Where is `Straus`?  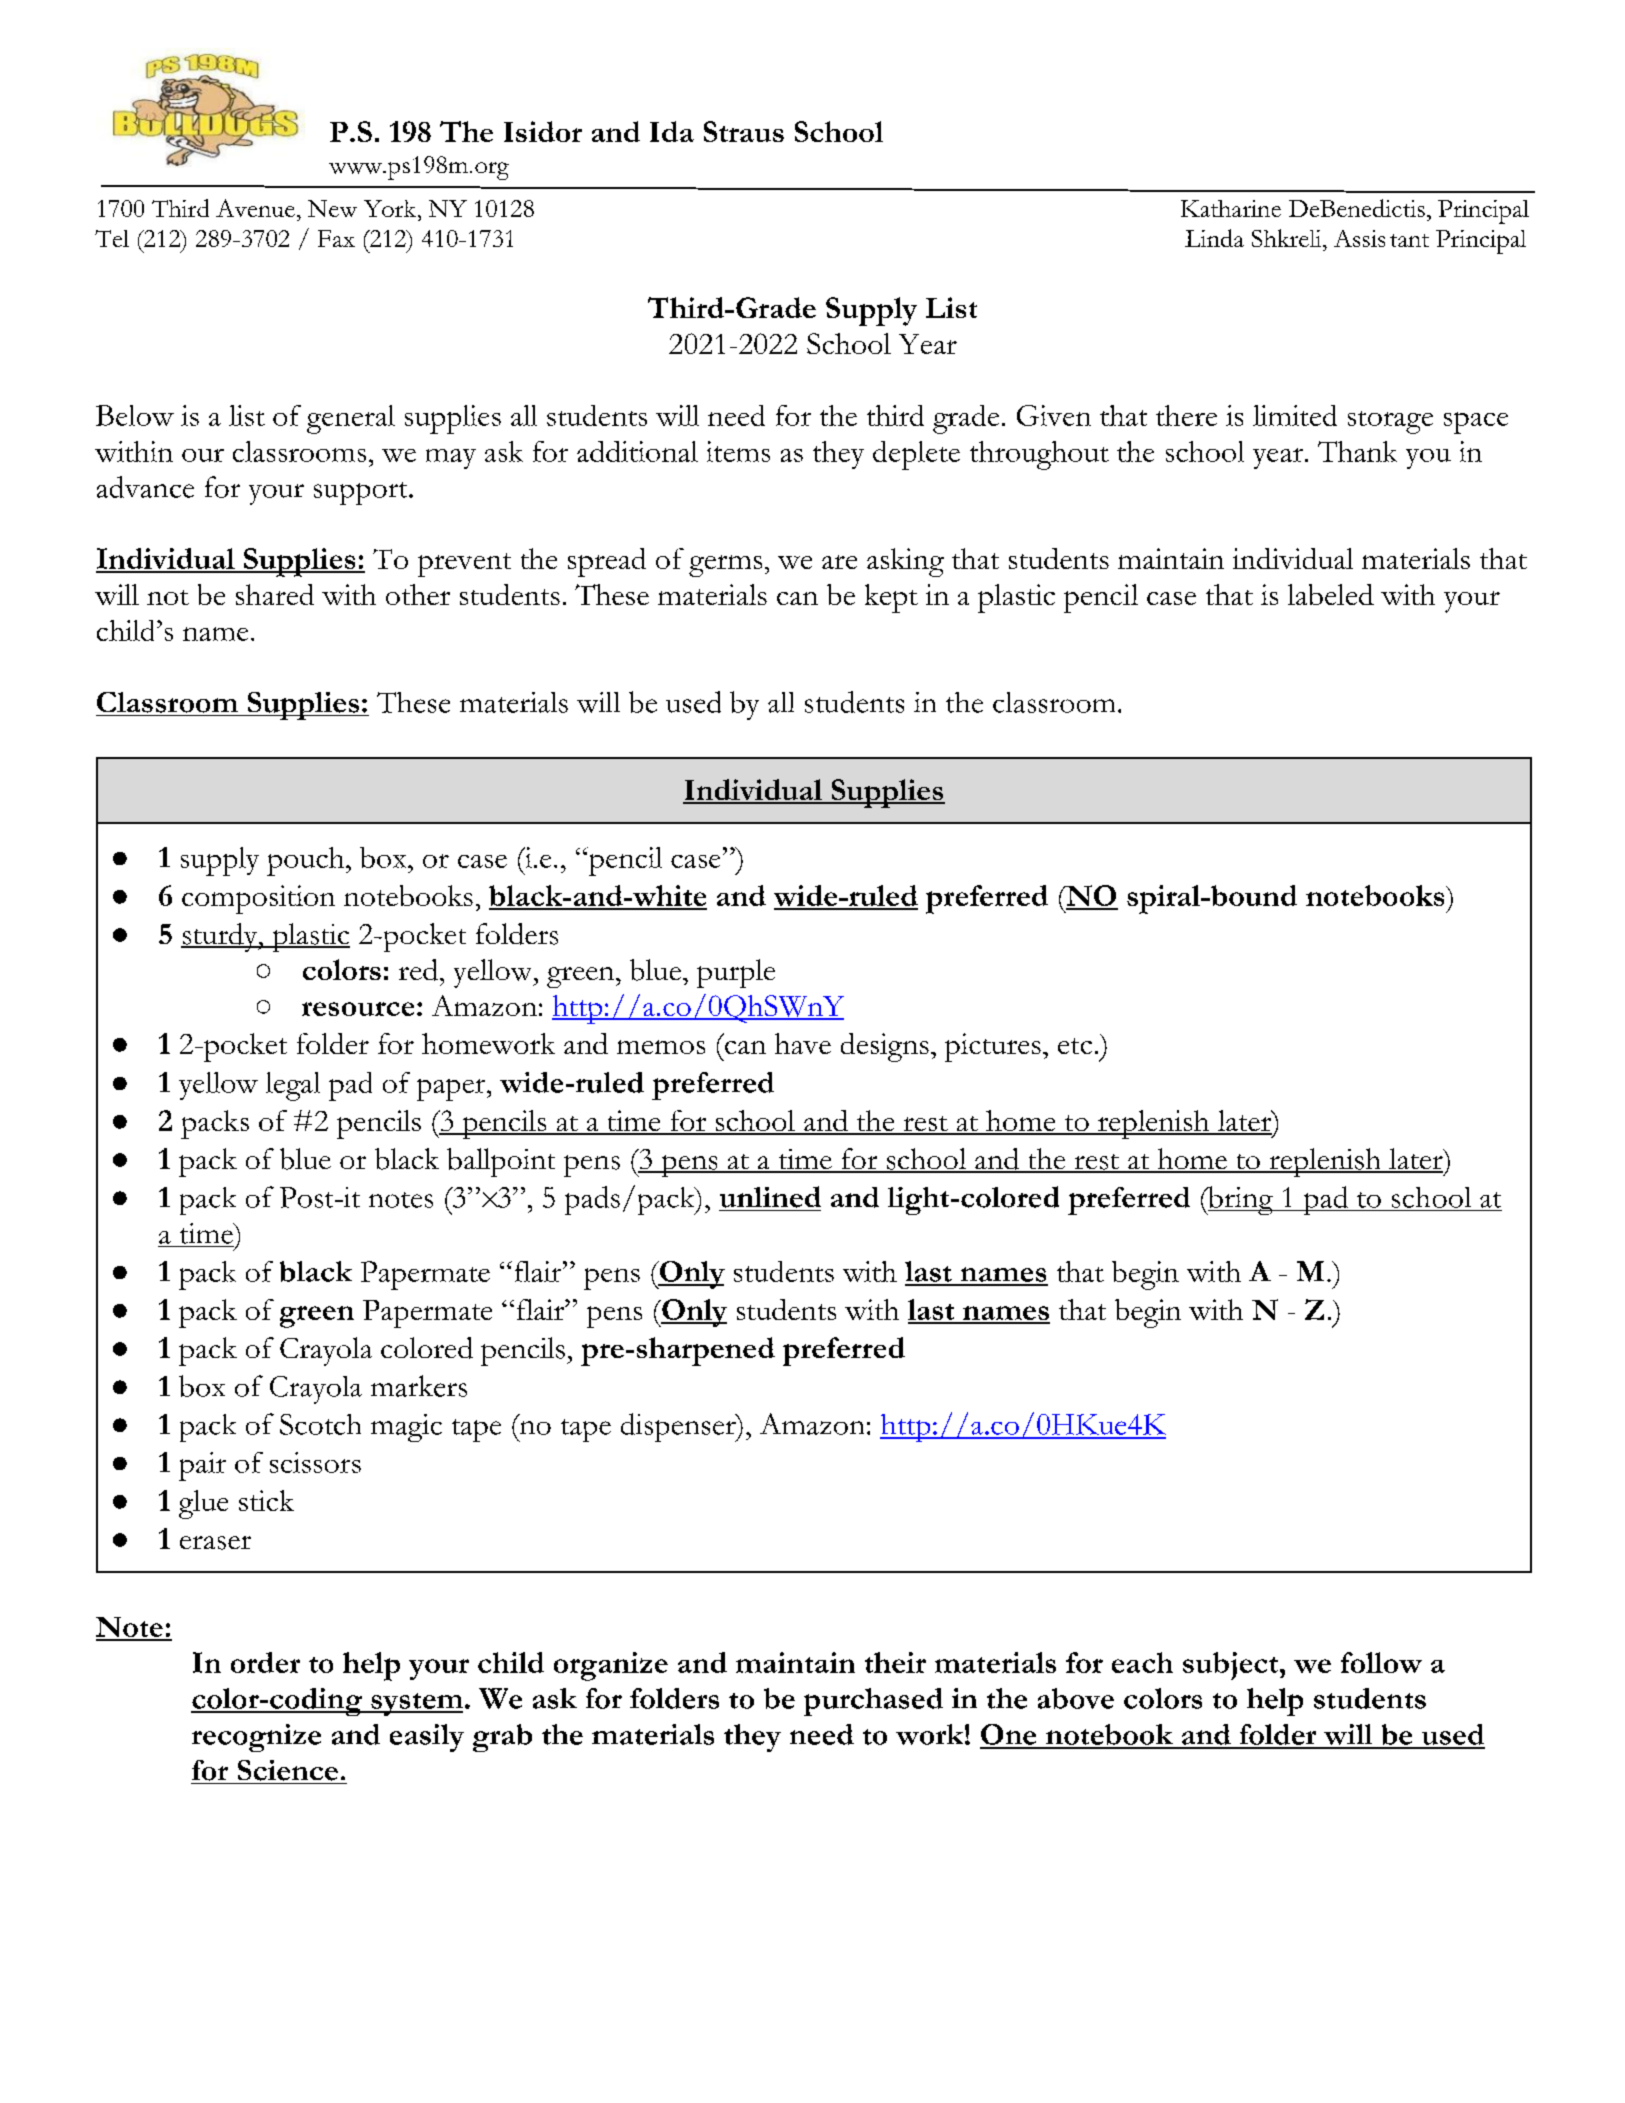 Straus is located at coordinates (744, 131).
